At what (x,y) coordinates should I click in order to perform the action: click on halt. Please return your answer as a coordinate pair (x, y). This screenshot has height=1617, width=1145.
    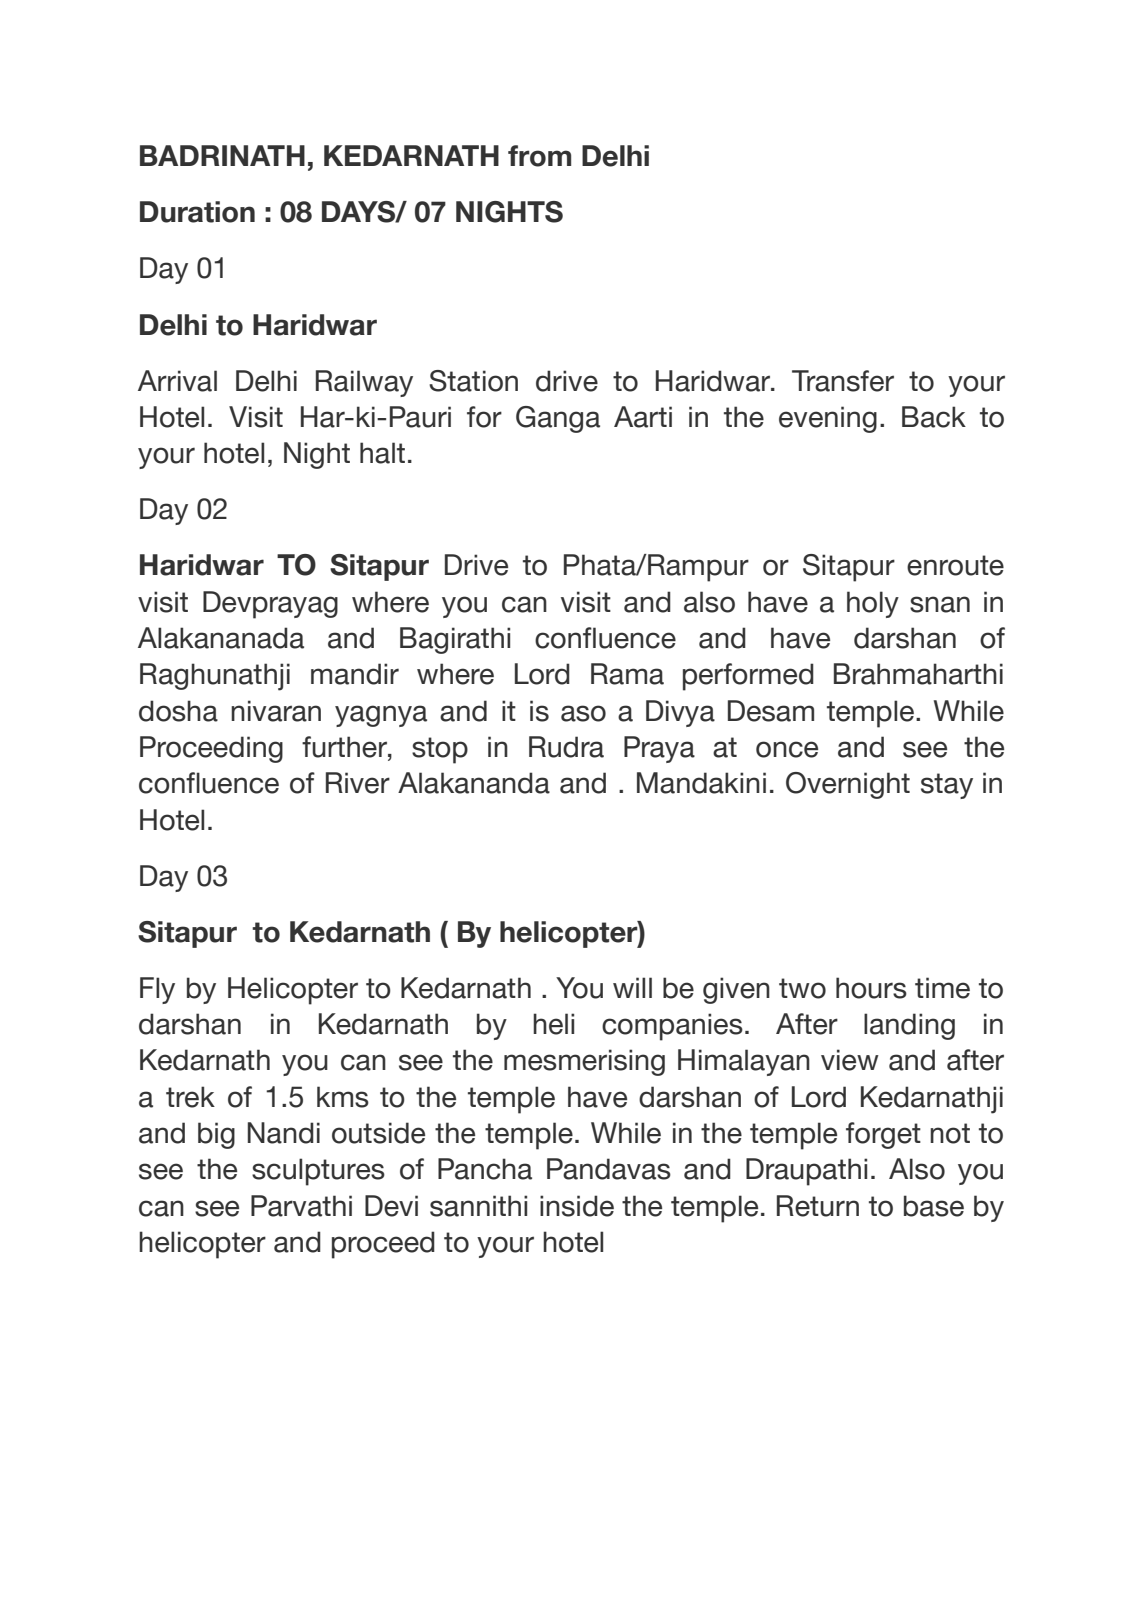
    Looking at the image, I should click on (382, 453).
